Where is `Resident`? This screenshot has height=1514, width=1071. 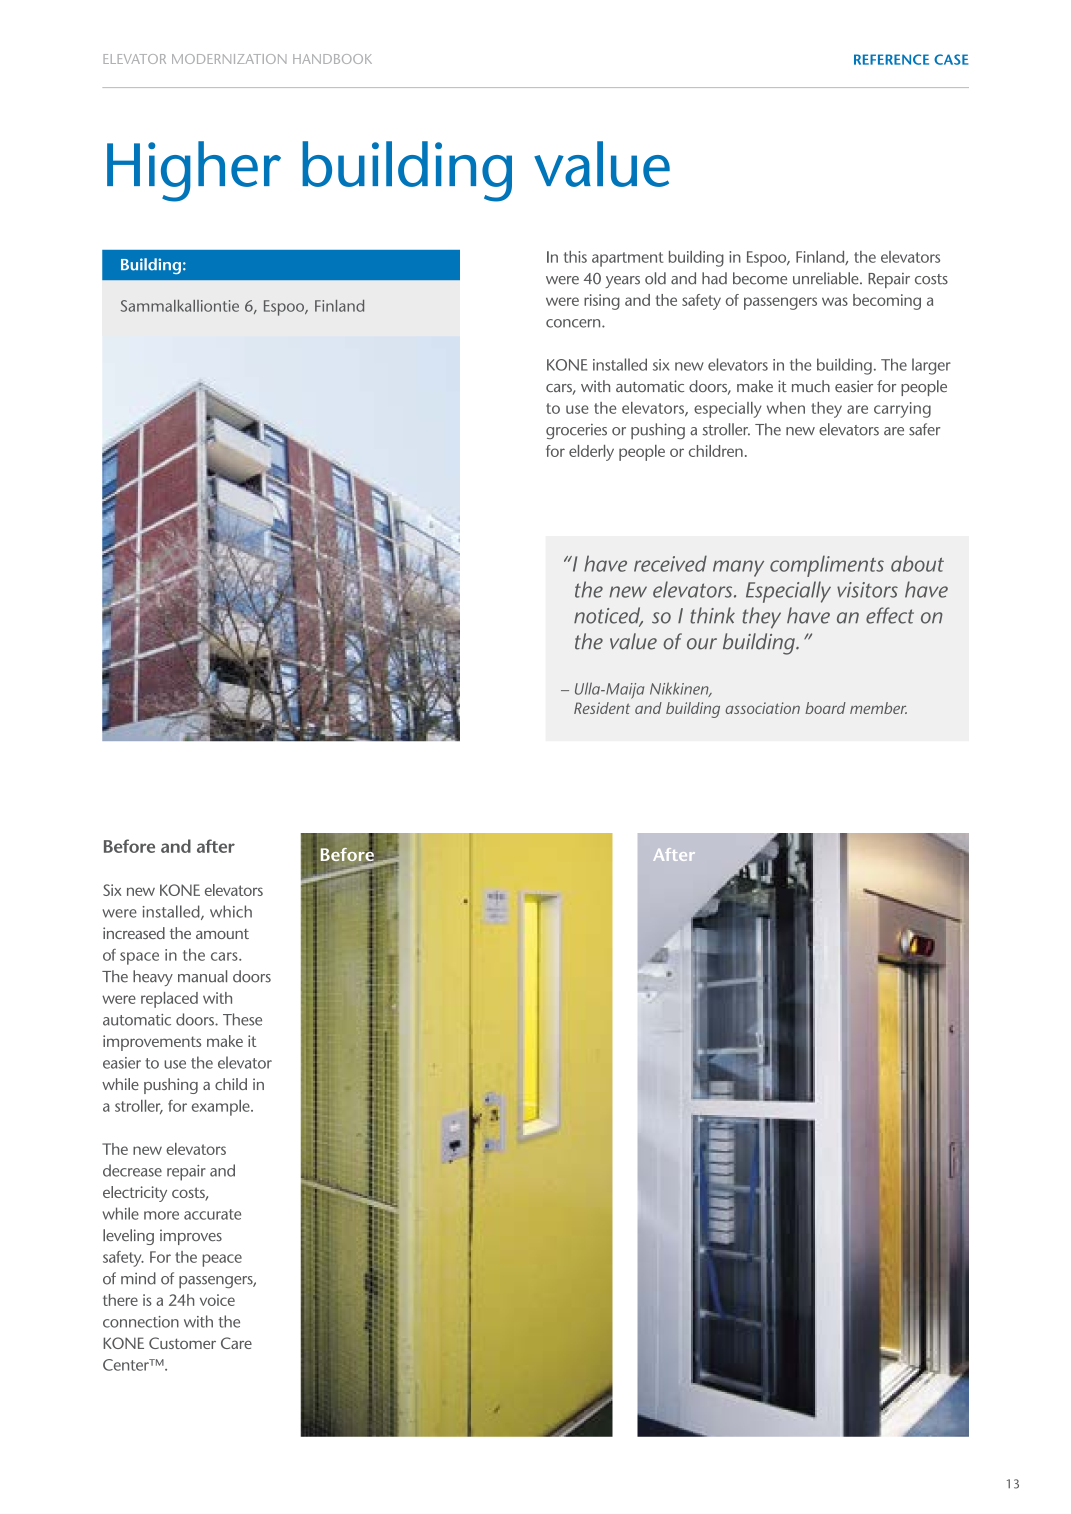
Resident is located at coordinates (602, 708).
